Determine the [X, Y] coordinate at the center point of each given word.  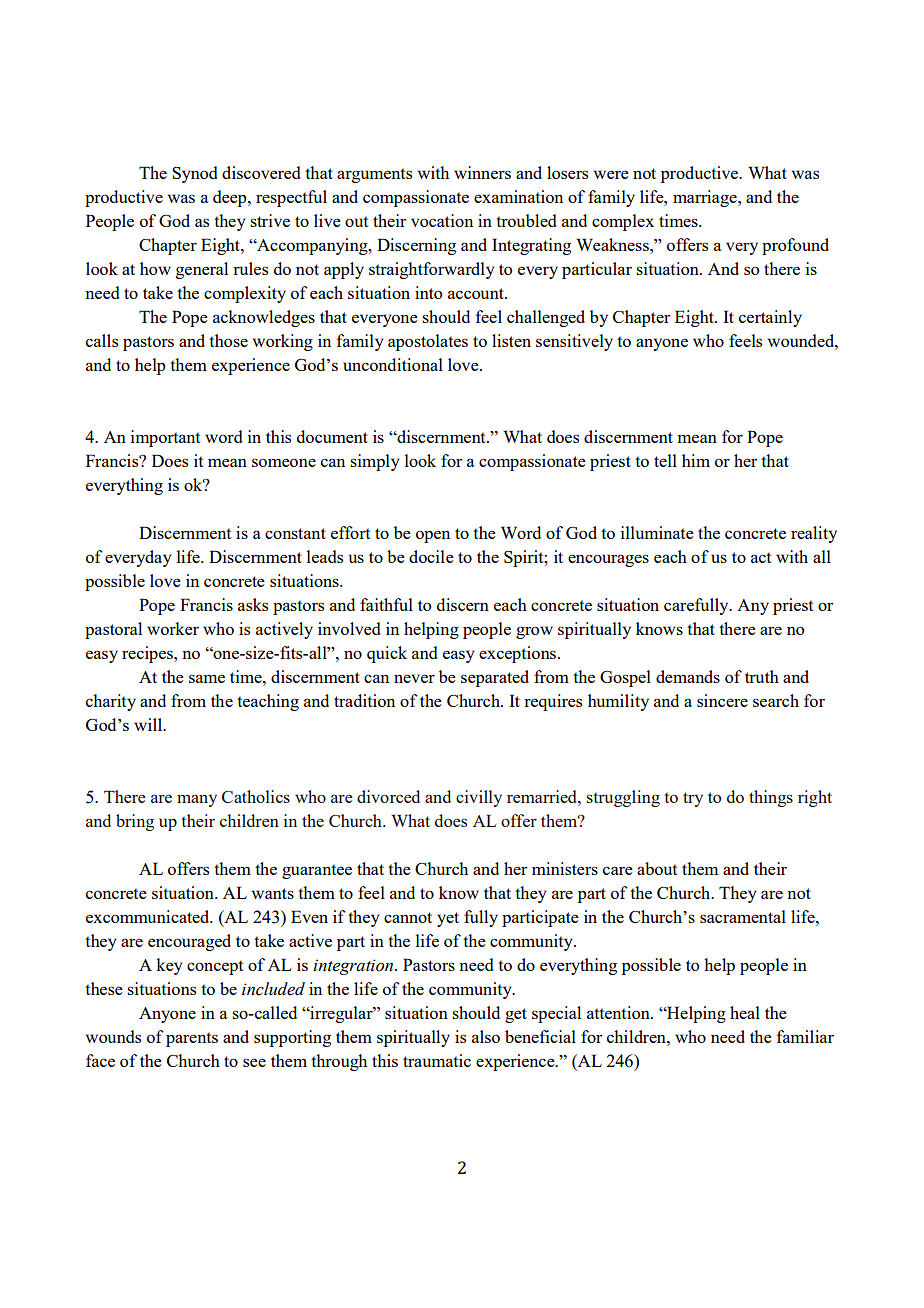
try [693, 799]
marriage [706, 198]
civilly [479, 798]
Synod [194, 174]
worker [173, 628]
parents [192, 1039]
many [197, 800]
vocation [442, 220]
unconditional [393, 364]
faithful [386, 604]
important [165, 438]
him [696, 460]
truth [762, 676]
